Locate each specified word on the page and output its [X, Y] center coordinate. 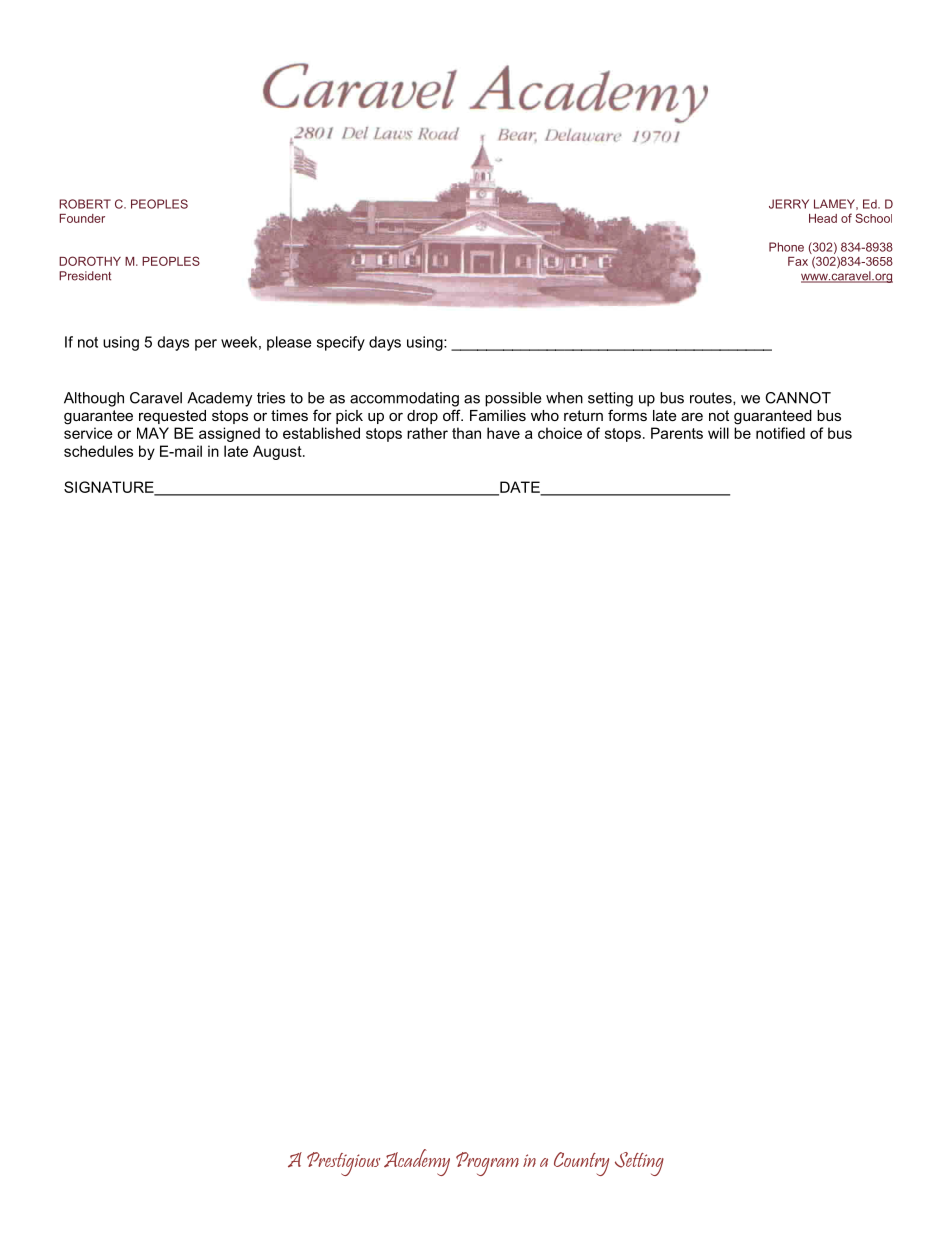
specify [341, 343]
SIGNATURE [110, 488]
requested [172, 417]
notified [780, 433]
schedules [98, 451]
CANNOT [798, 398]
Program [487, 1164]
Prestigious [343, 1164]
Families [498, 415]
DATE [520, 488]
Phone [786, 247]
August [278, 452]
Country [581, 1164]
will [718, 433]
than [466, 433]
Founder [82, 218]
